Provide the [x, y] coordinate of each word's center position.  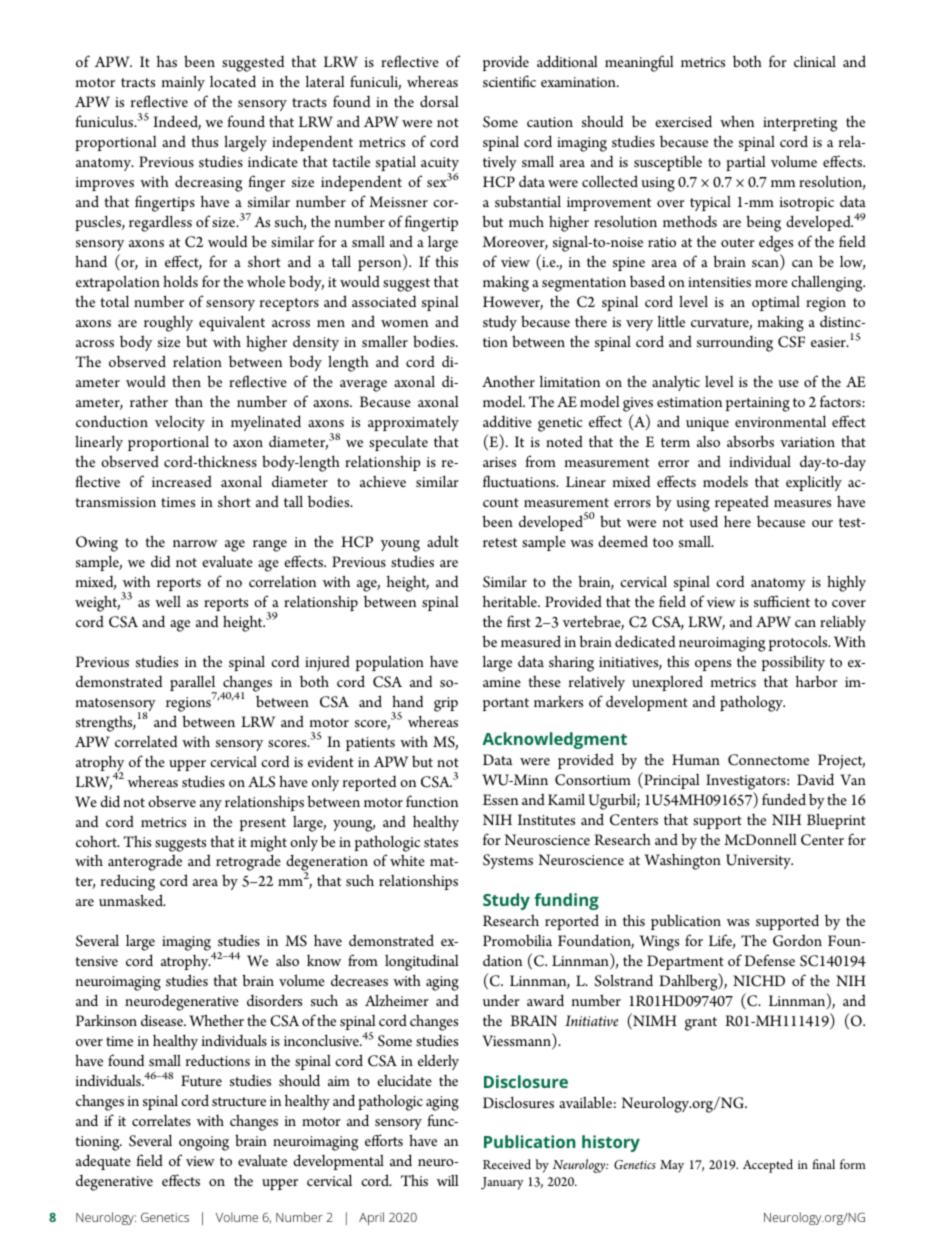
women [404, 323]
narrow [195, 543]
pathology [752, 703]
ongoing [204, 1143]
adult [443, 541]
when [737, 121]
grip [446, 704]
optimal [776, 303]
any [211, 805]
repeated [742, 503]
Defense [769, 960]
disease [163, 1020]
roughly [168, 323]
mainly [183, 83]
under [501, 1000]
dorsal [439, 101]
